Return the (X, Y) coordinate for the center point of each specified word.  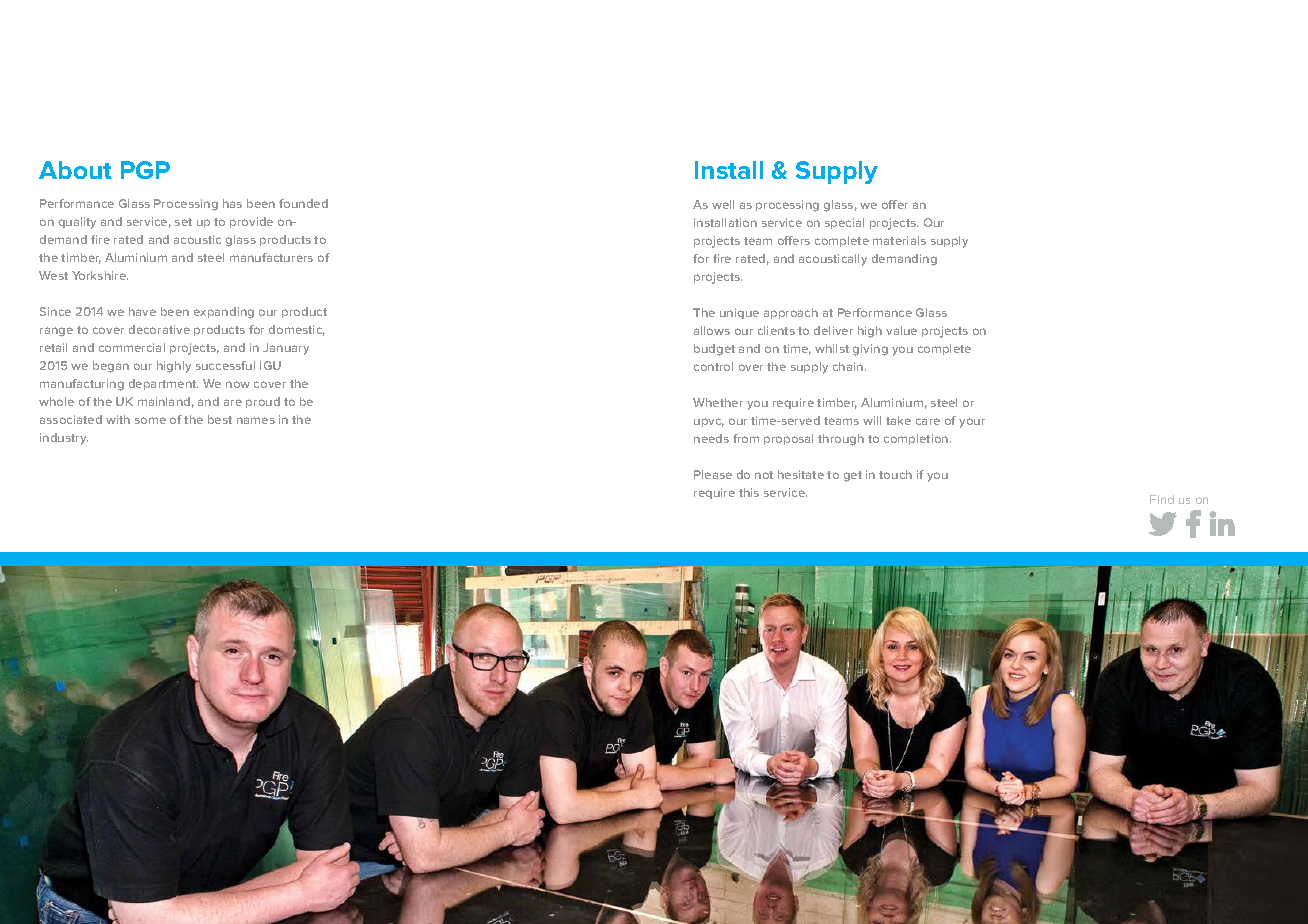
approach (791, 313)
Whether (718, 402)
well (723, 204)
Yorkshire (100, 275)
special (844, 223)
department (163, 384)
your (972, 423)
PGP (145, 170)
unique (739, 313)
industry (64, 439)
